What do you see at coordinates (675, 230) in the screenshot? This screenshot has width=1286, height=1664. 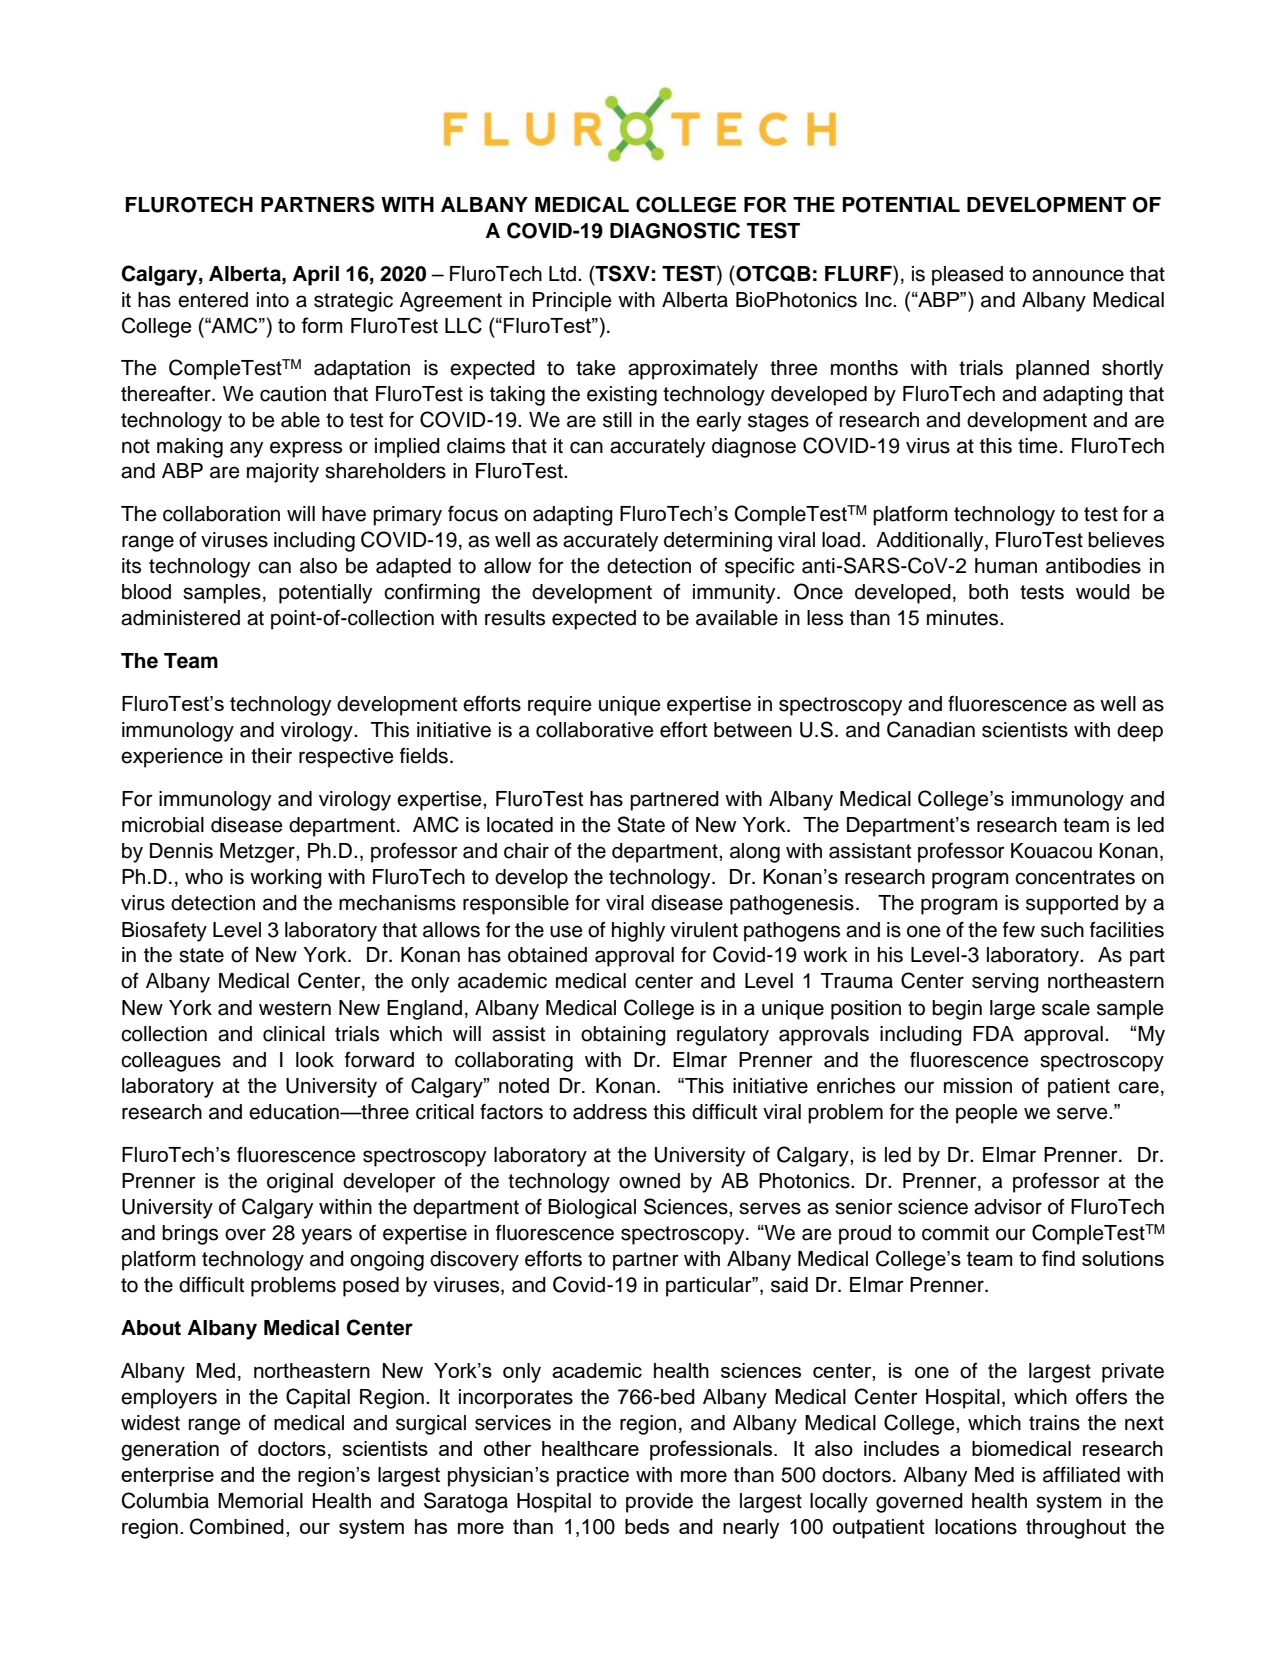 I see `DIAGNOSTIC` at bounding box center [675, 230].
